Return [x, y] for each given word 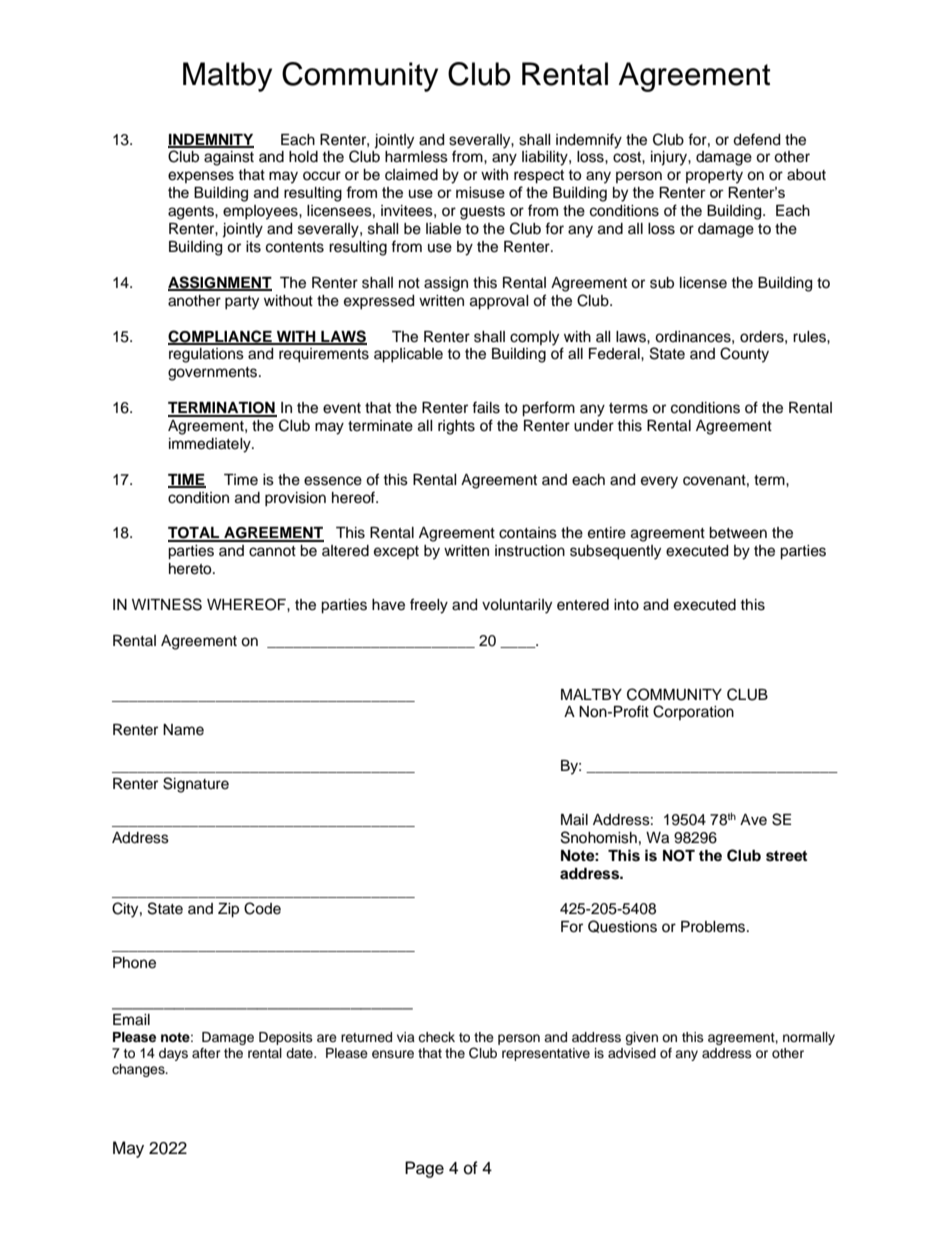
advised [632, 1053]
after [206, 1053]
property [714, 177]
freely [429, 606]
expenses [201, 177]
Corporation [693, 712]
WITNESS [167, 604]
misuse [480, 192]
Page [424, 1169]
